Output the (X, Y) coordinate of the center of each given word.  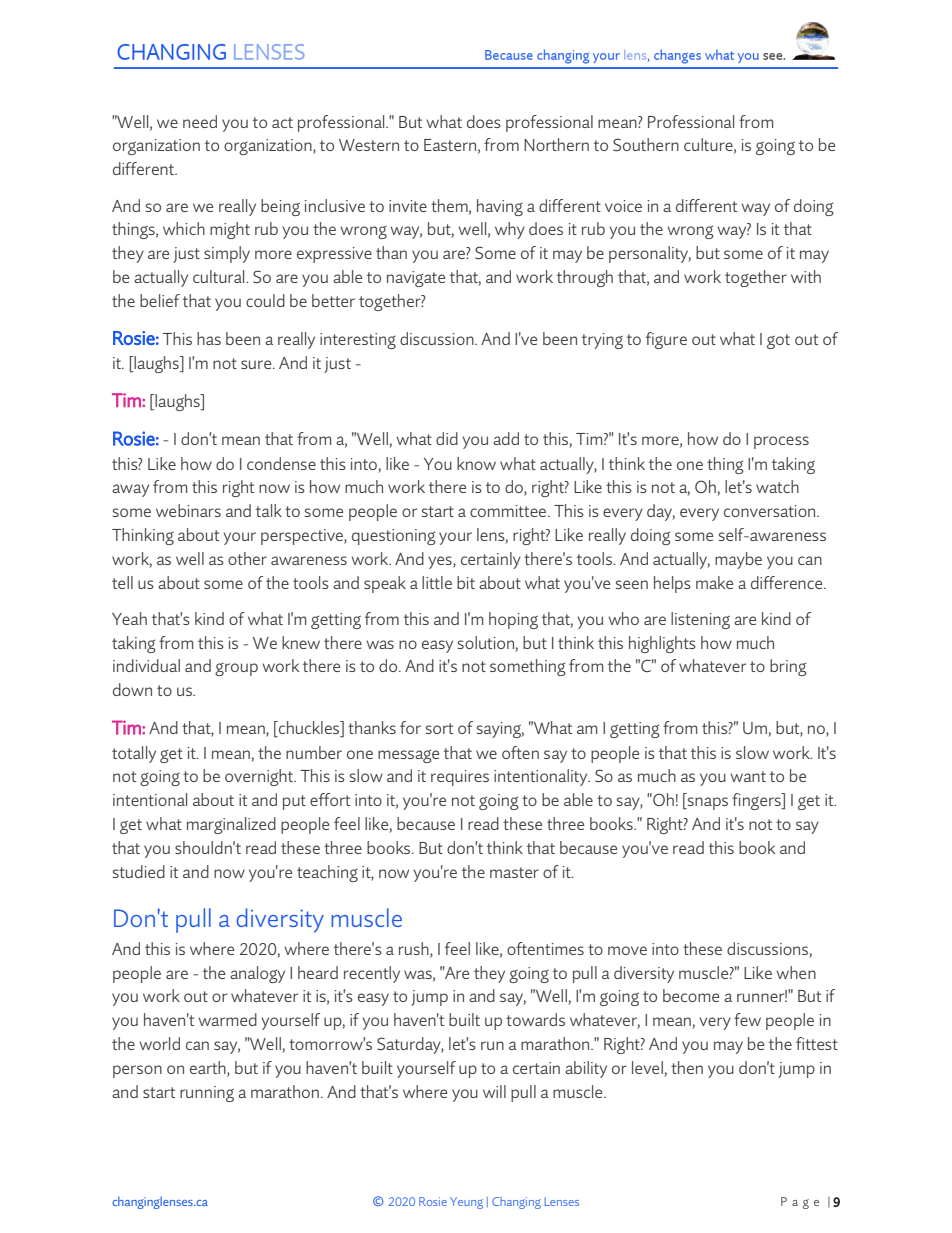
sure (257, 364)
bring (788, 667)
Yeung (466, 1203)
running (207, 1094)
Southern (646, 144)
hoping (513, 620)
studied (139, 871)
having (500, 207)
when (796, 972)
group (236, 669)
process (781, 442)
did (447, 438)
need (200, 121)
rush (415, 949)
